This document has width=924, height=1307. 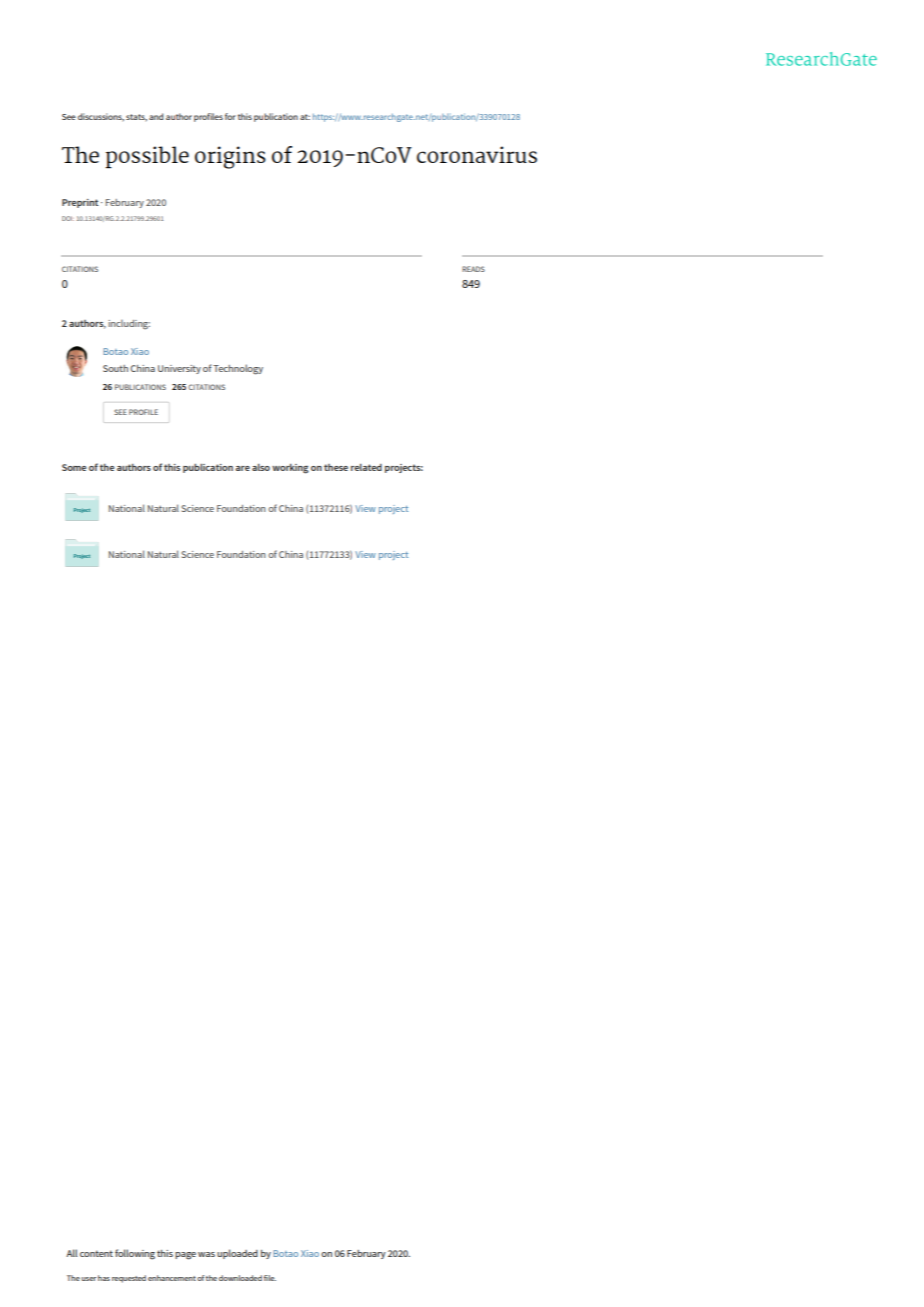 I want to click on these, so click(x=336, y=467).
